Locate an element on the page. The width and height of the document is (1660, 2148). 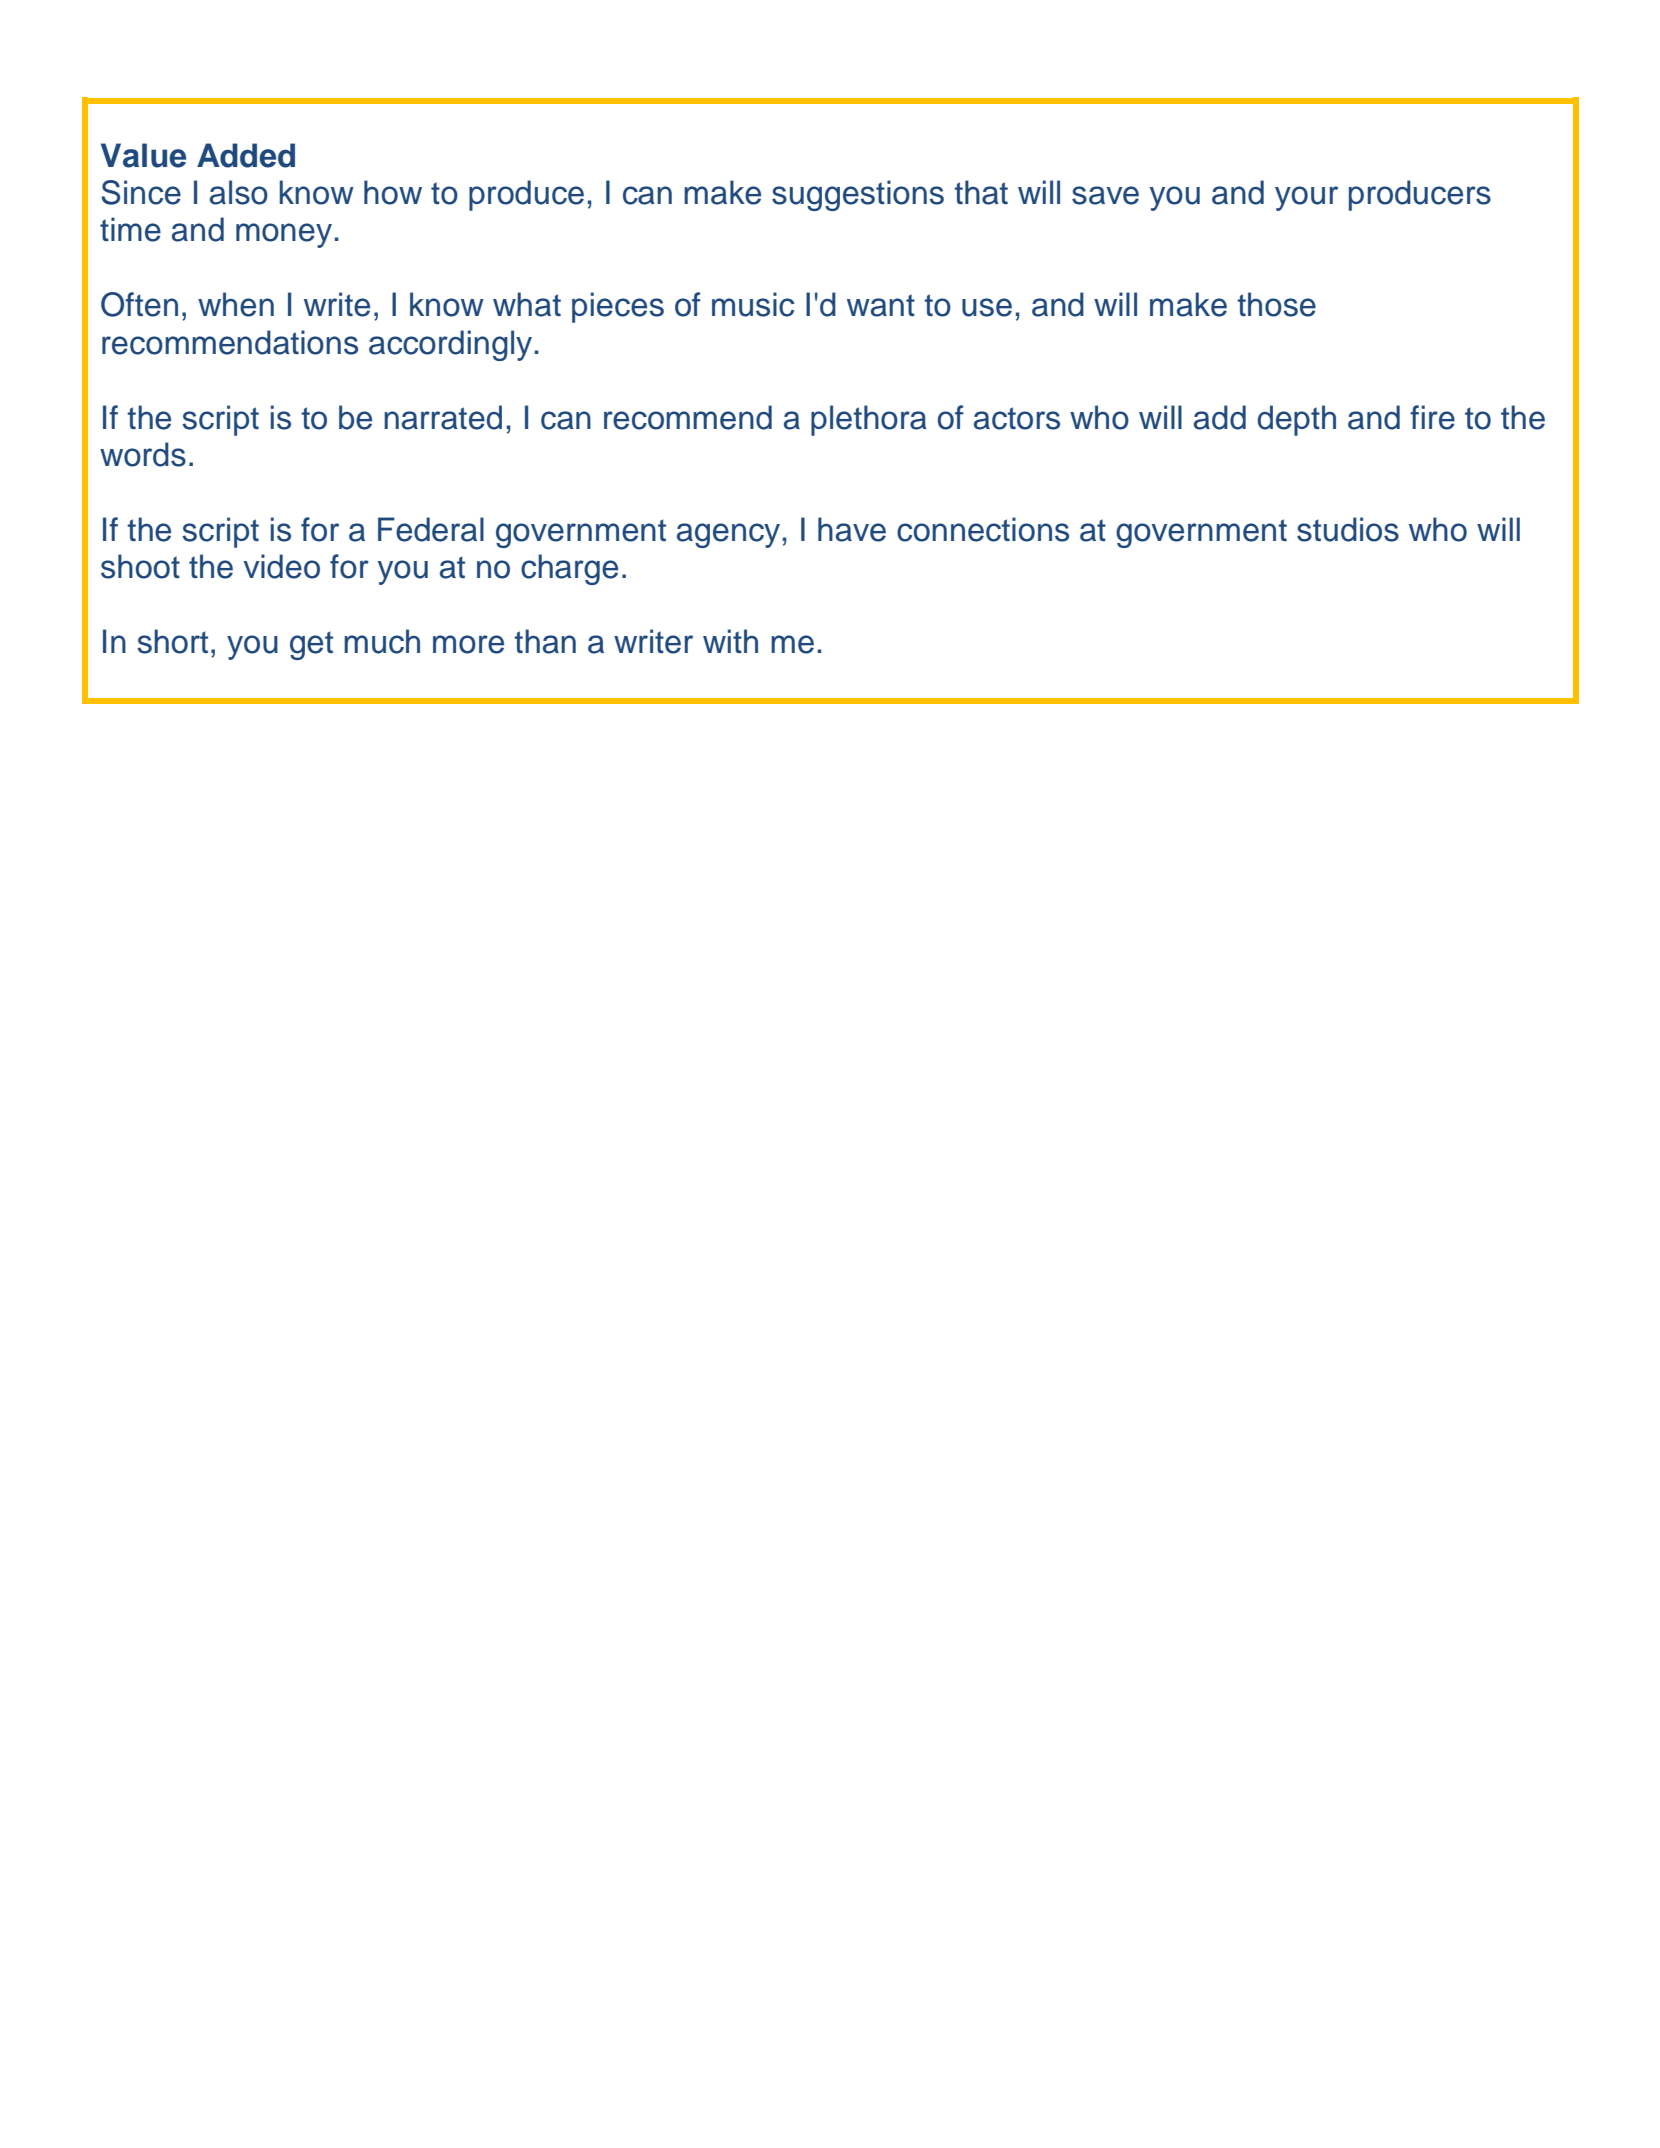
suggestions is located at coordinates (858, 195).
